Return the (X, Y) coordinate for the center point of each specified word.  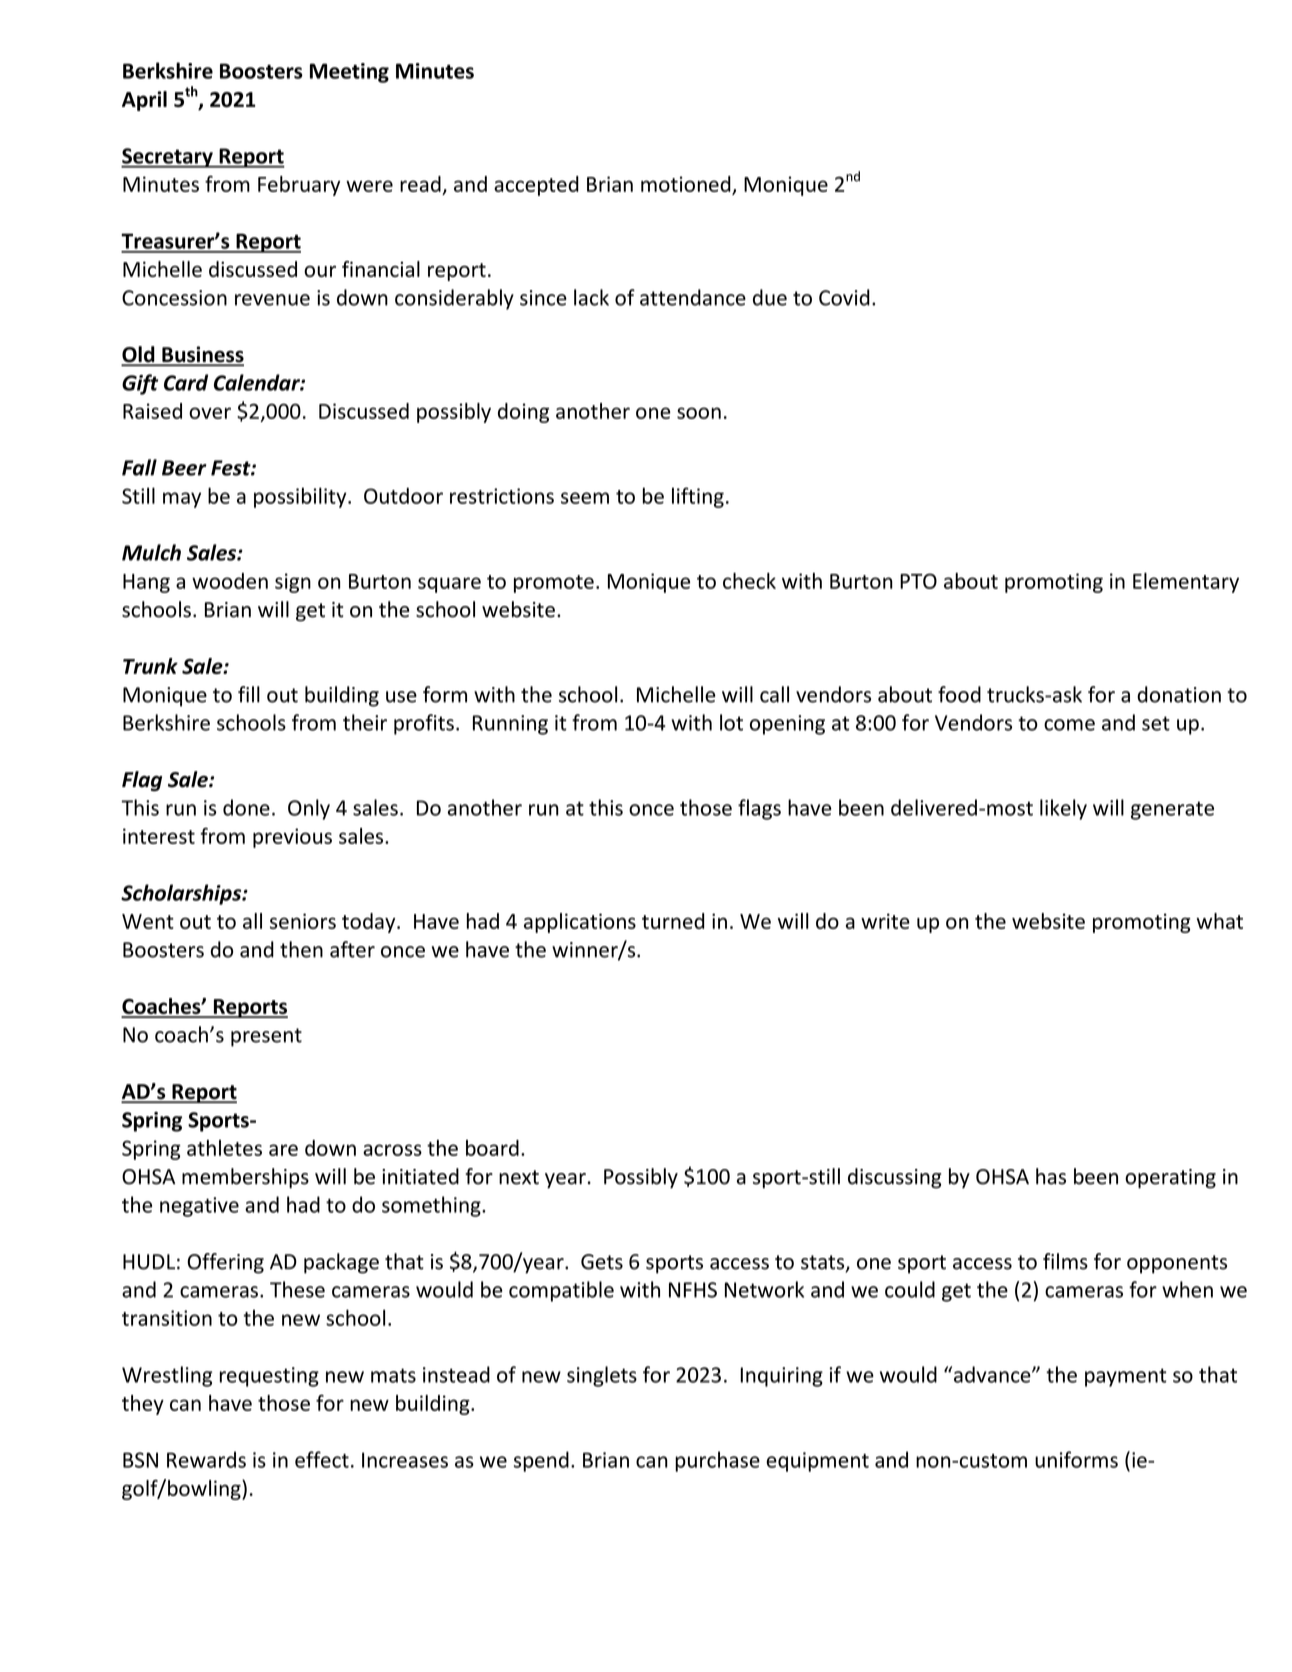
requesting (269, 1377)
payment (1126, 1377)
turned (673, 921)
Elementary (1186, 583)
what (1219, 921)
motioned (686, 184)
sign (293, 583)
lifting (698, 497)
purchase (717, 1461)
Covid (844, 297)
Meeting (349, 73)
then (301, 949)
